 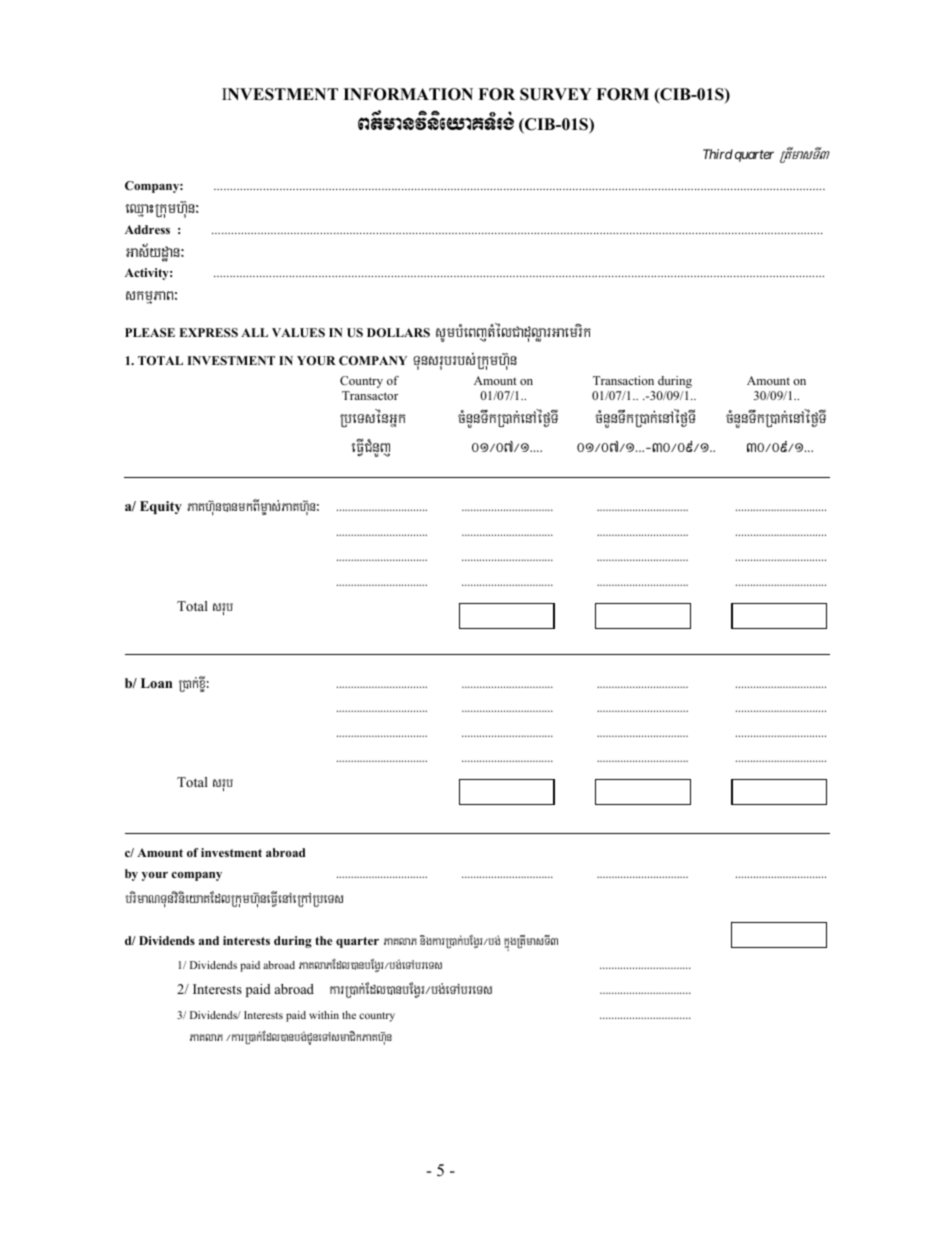 What do you see at coordinates (147, 229) in the screenshot?
I see `Address` at bounding box center [147, 229].
